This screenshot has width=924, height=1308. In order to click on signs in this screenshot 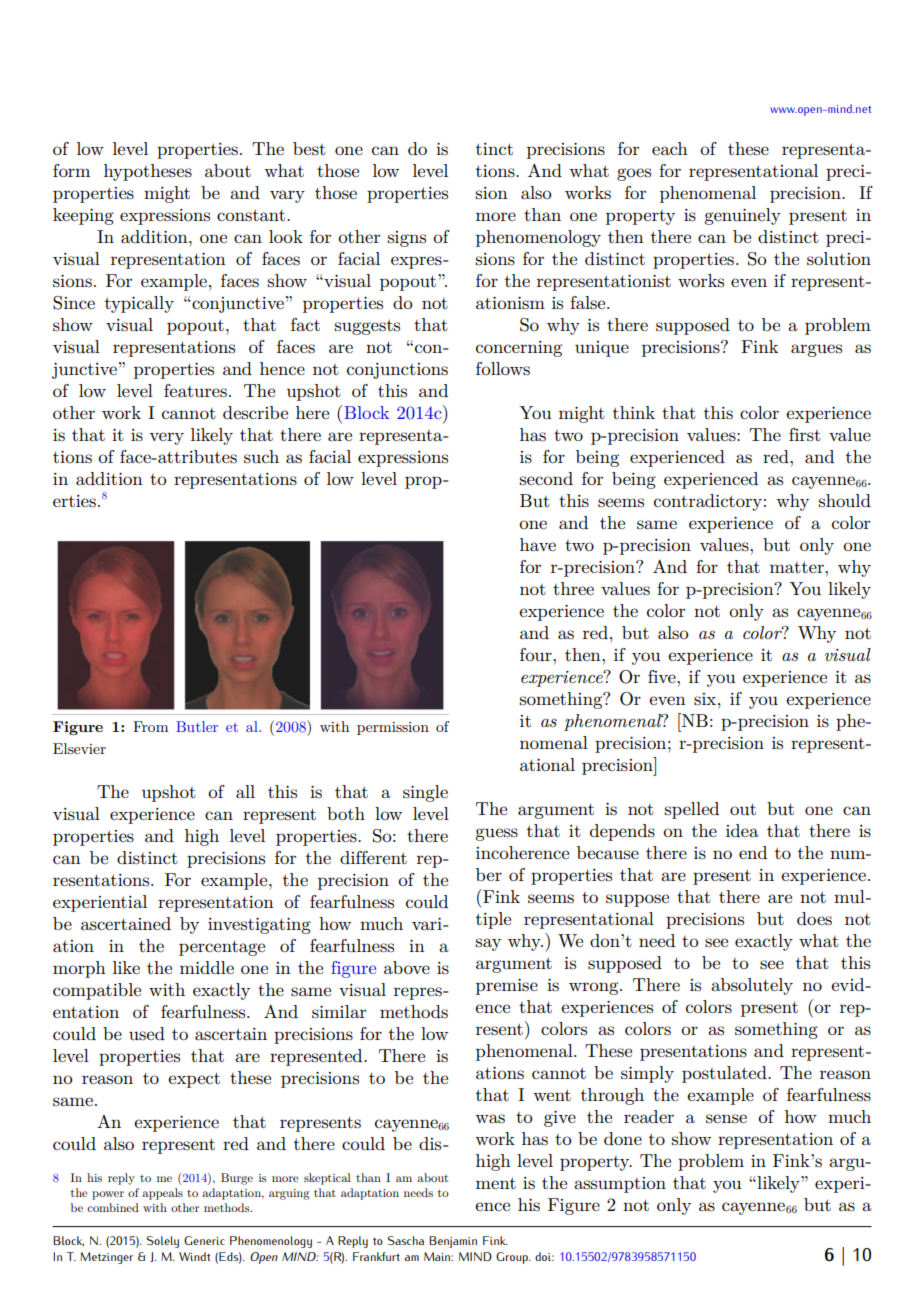, I will do `click(407, 239)`.
